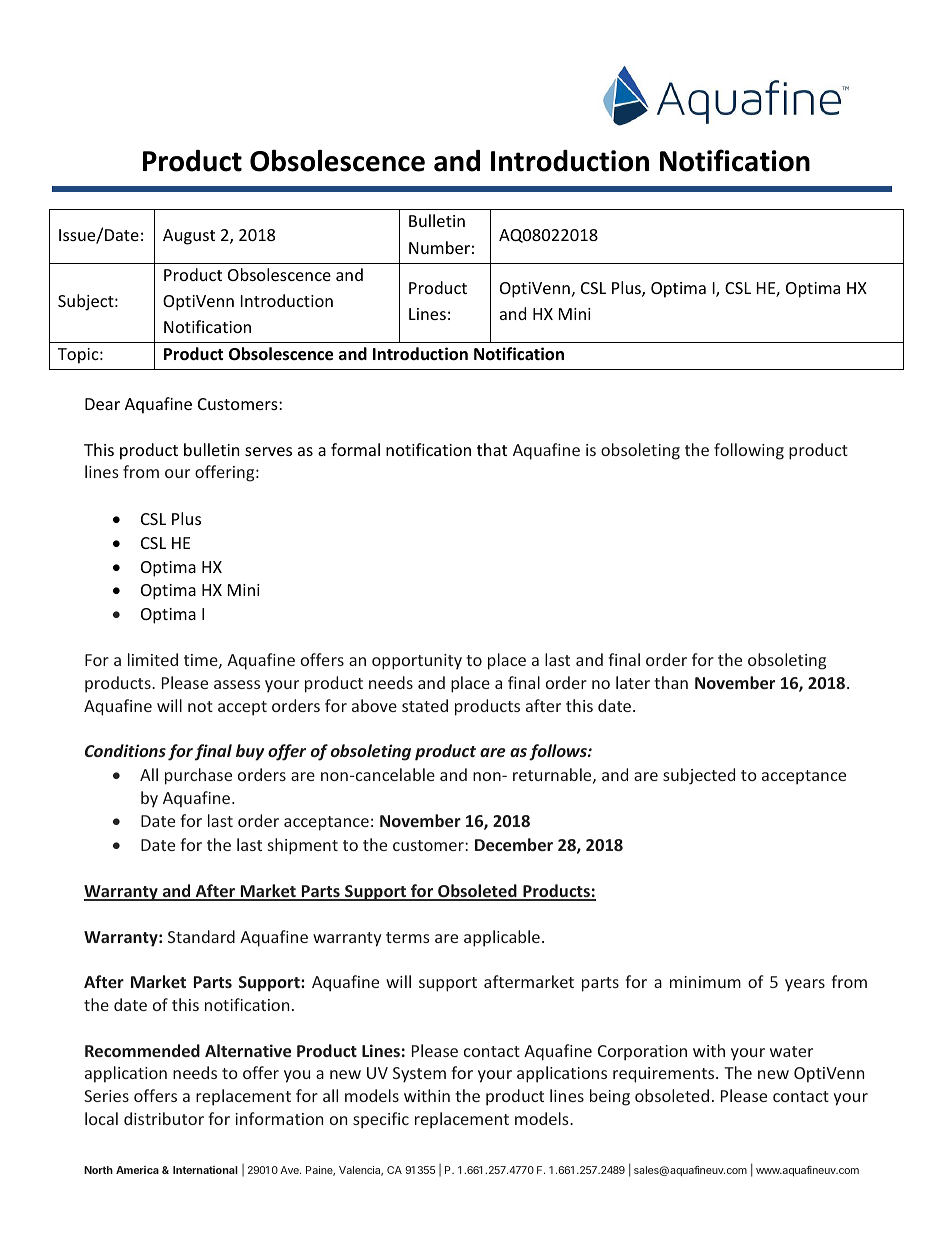  Describe the element at coordinates (189, 237) in the screenshot. I see `August` at that location.
